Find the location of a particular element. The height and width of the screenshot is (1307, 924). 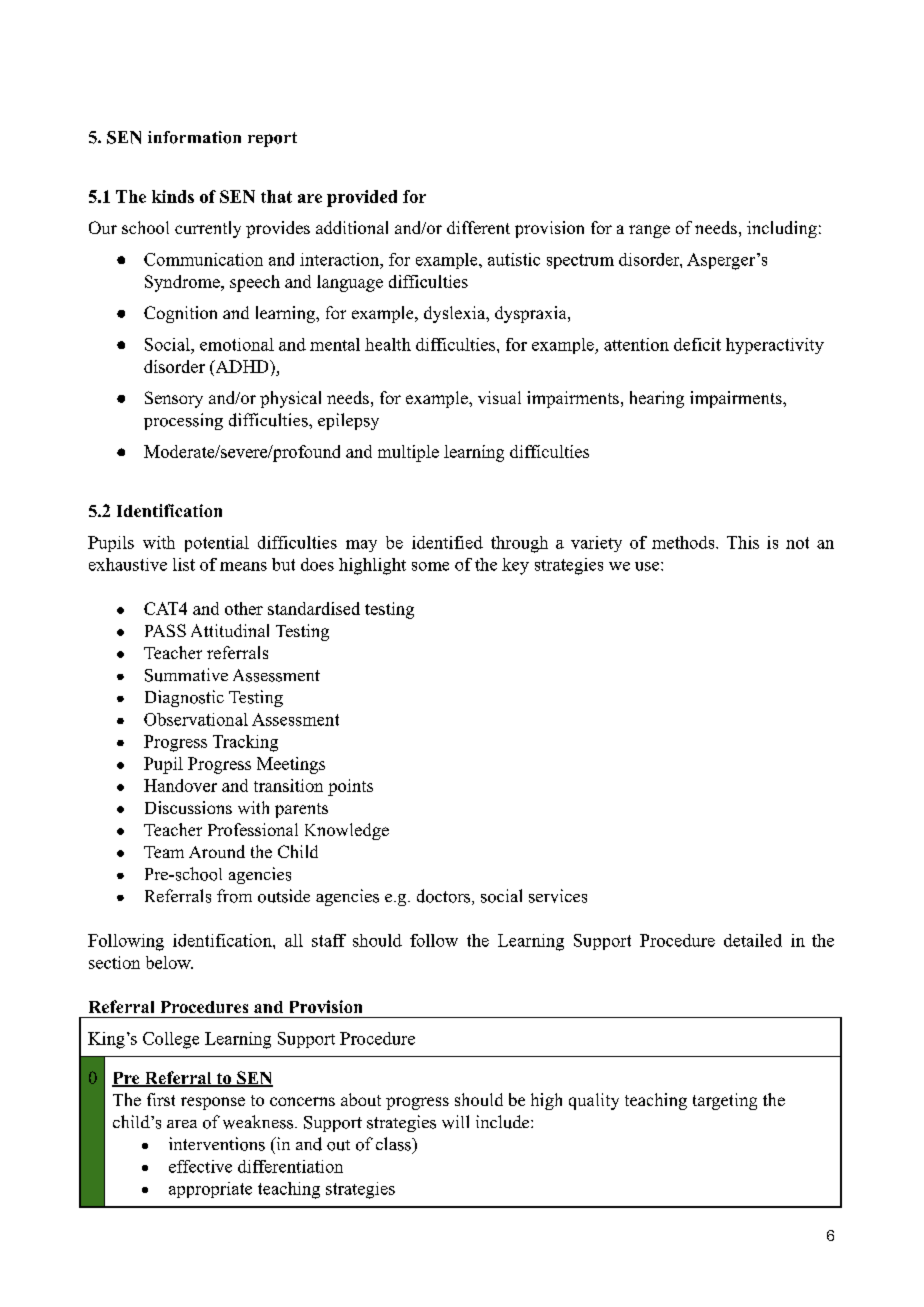

processing is located at coordinates (183, 421).
